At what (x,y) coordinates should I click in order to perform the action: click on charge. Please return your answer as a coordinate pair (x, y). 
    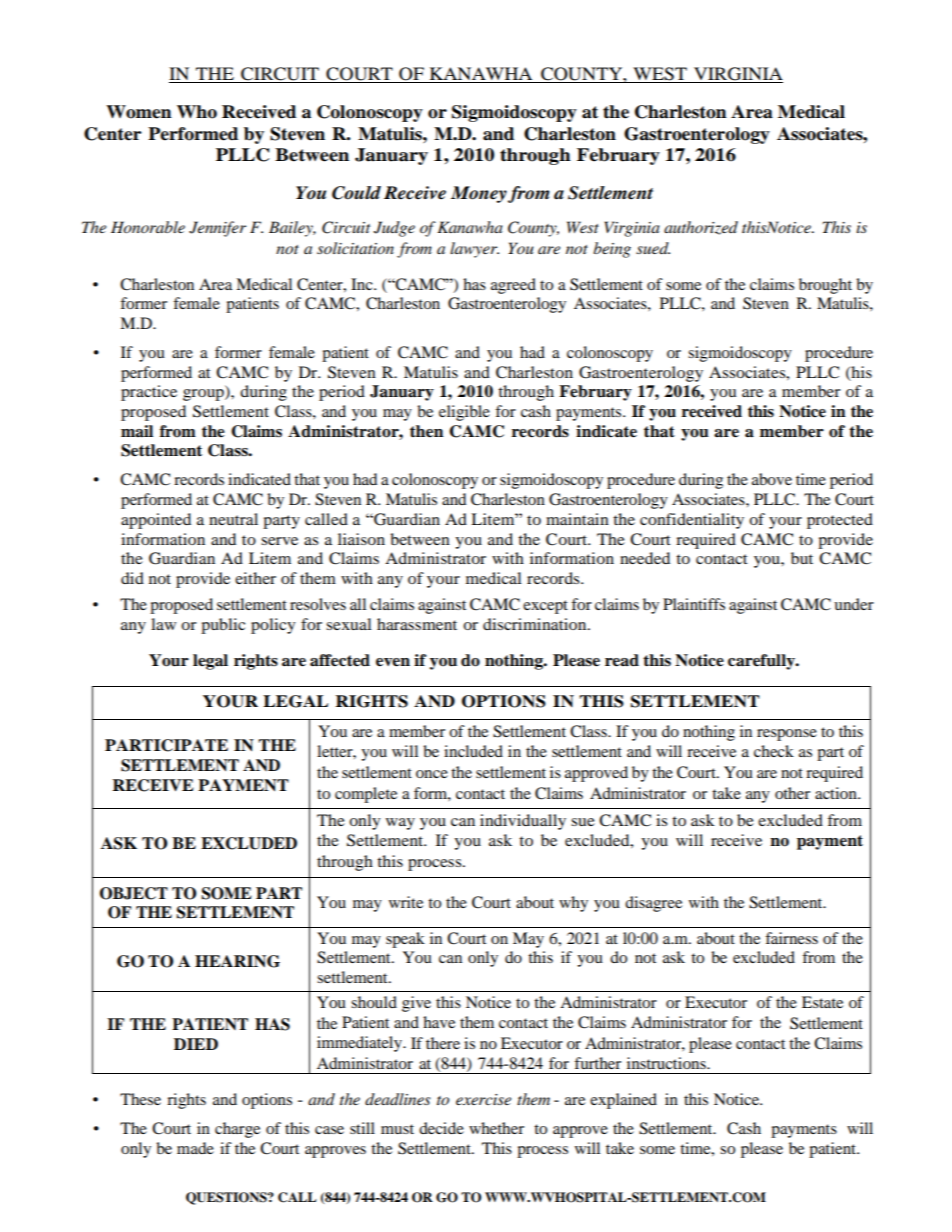
    Looking at the image, I should click on (237, 1130).
